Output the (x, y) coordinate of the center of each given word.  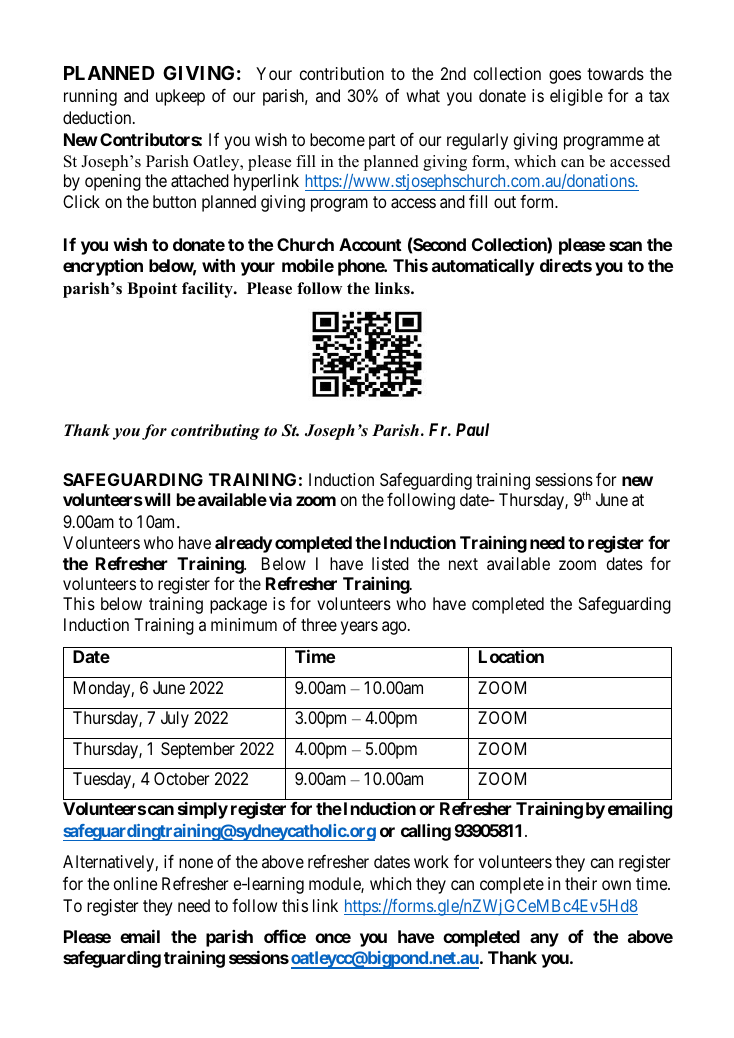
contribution (342, 73)
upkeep (180, 97)
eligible (576, 97)
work (431, 861)
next (463, 564)
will (156, 499)
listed (390, 563)
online (135, 883)
